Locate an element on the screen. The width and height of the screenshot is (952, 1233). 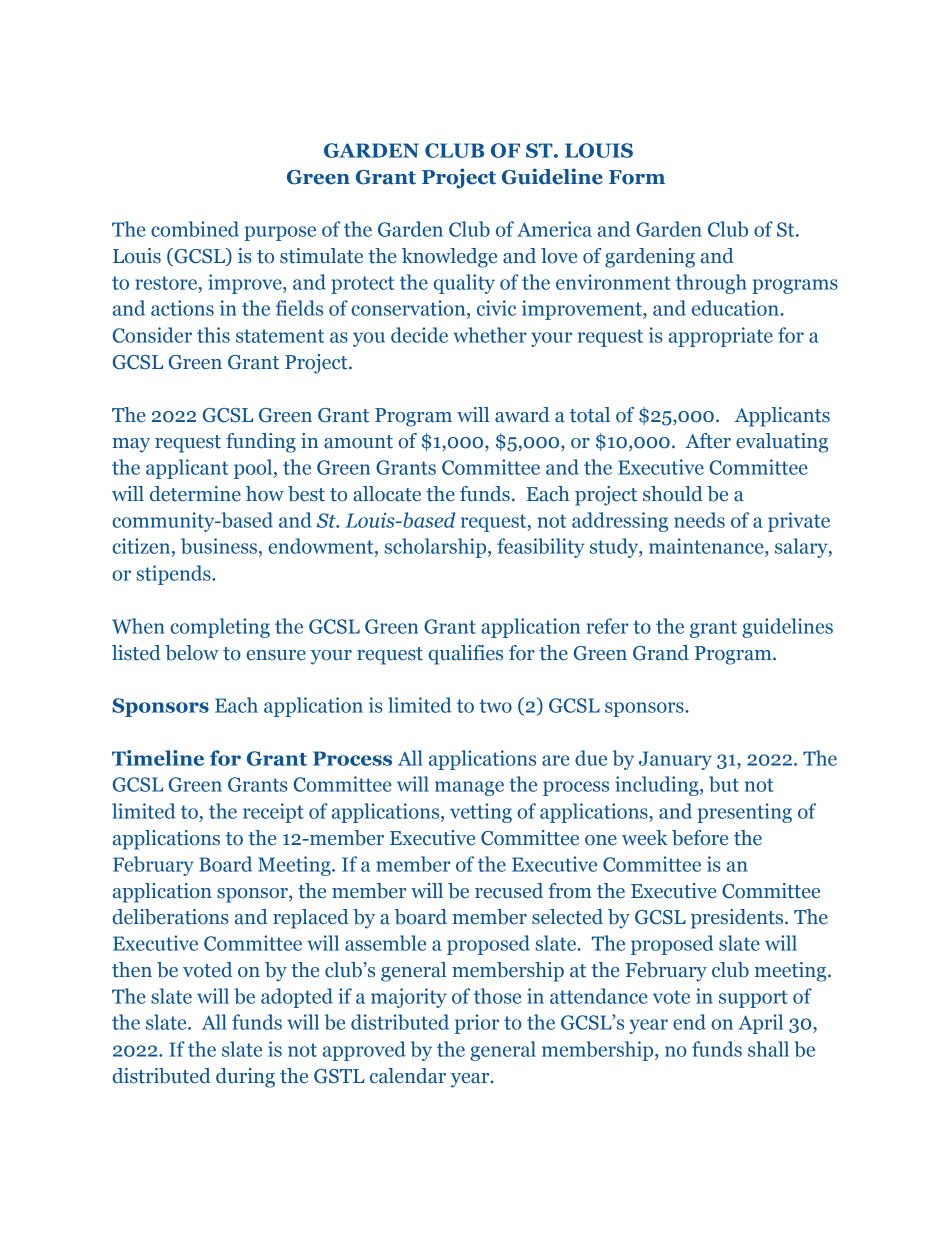
Grand is located at coordinates (661, 653).
